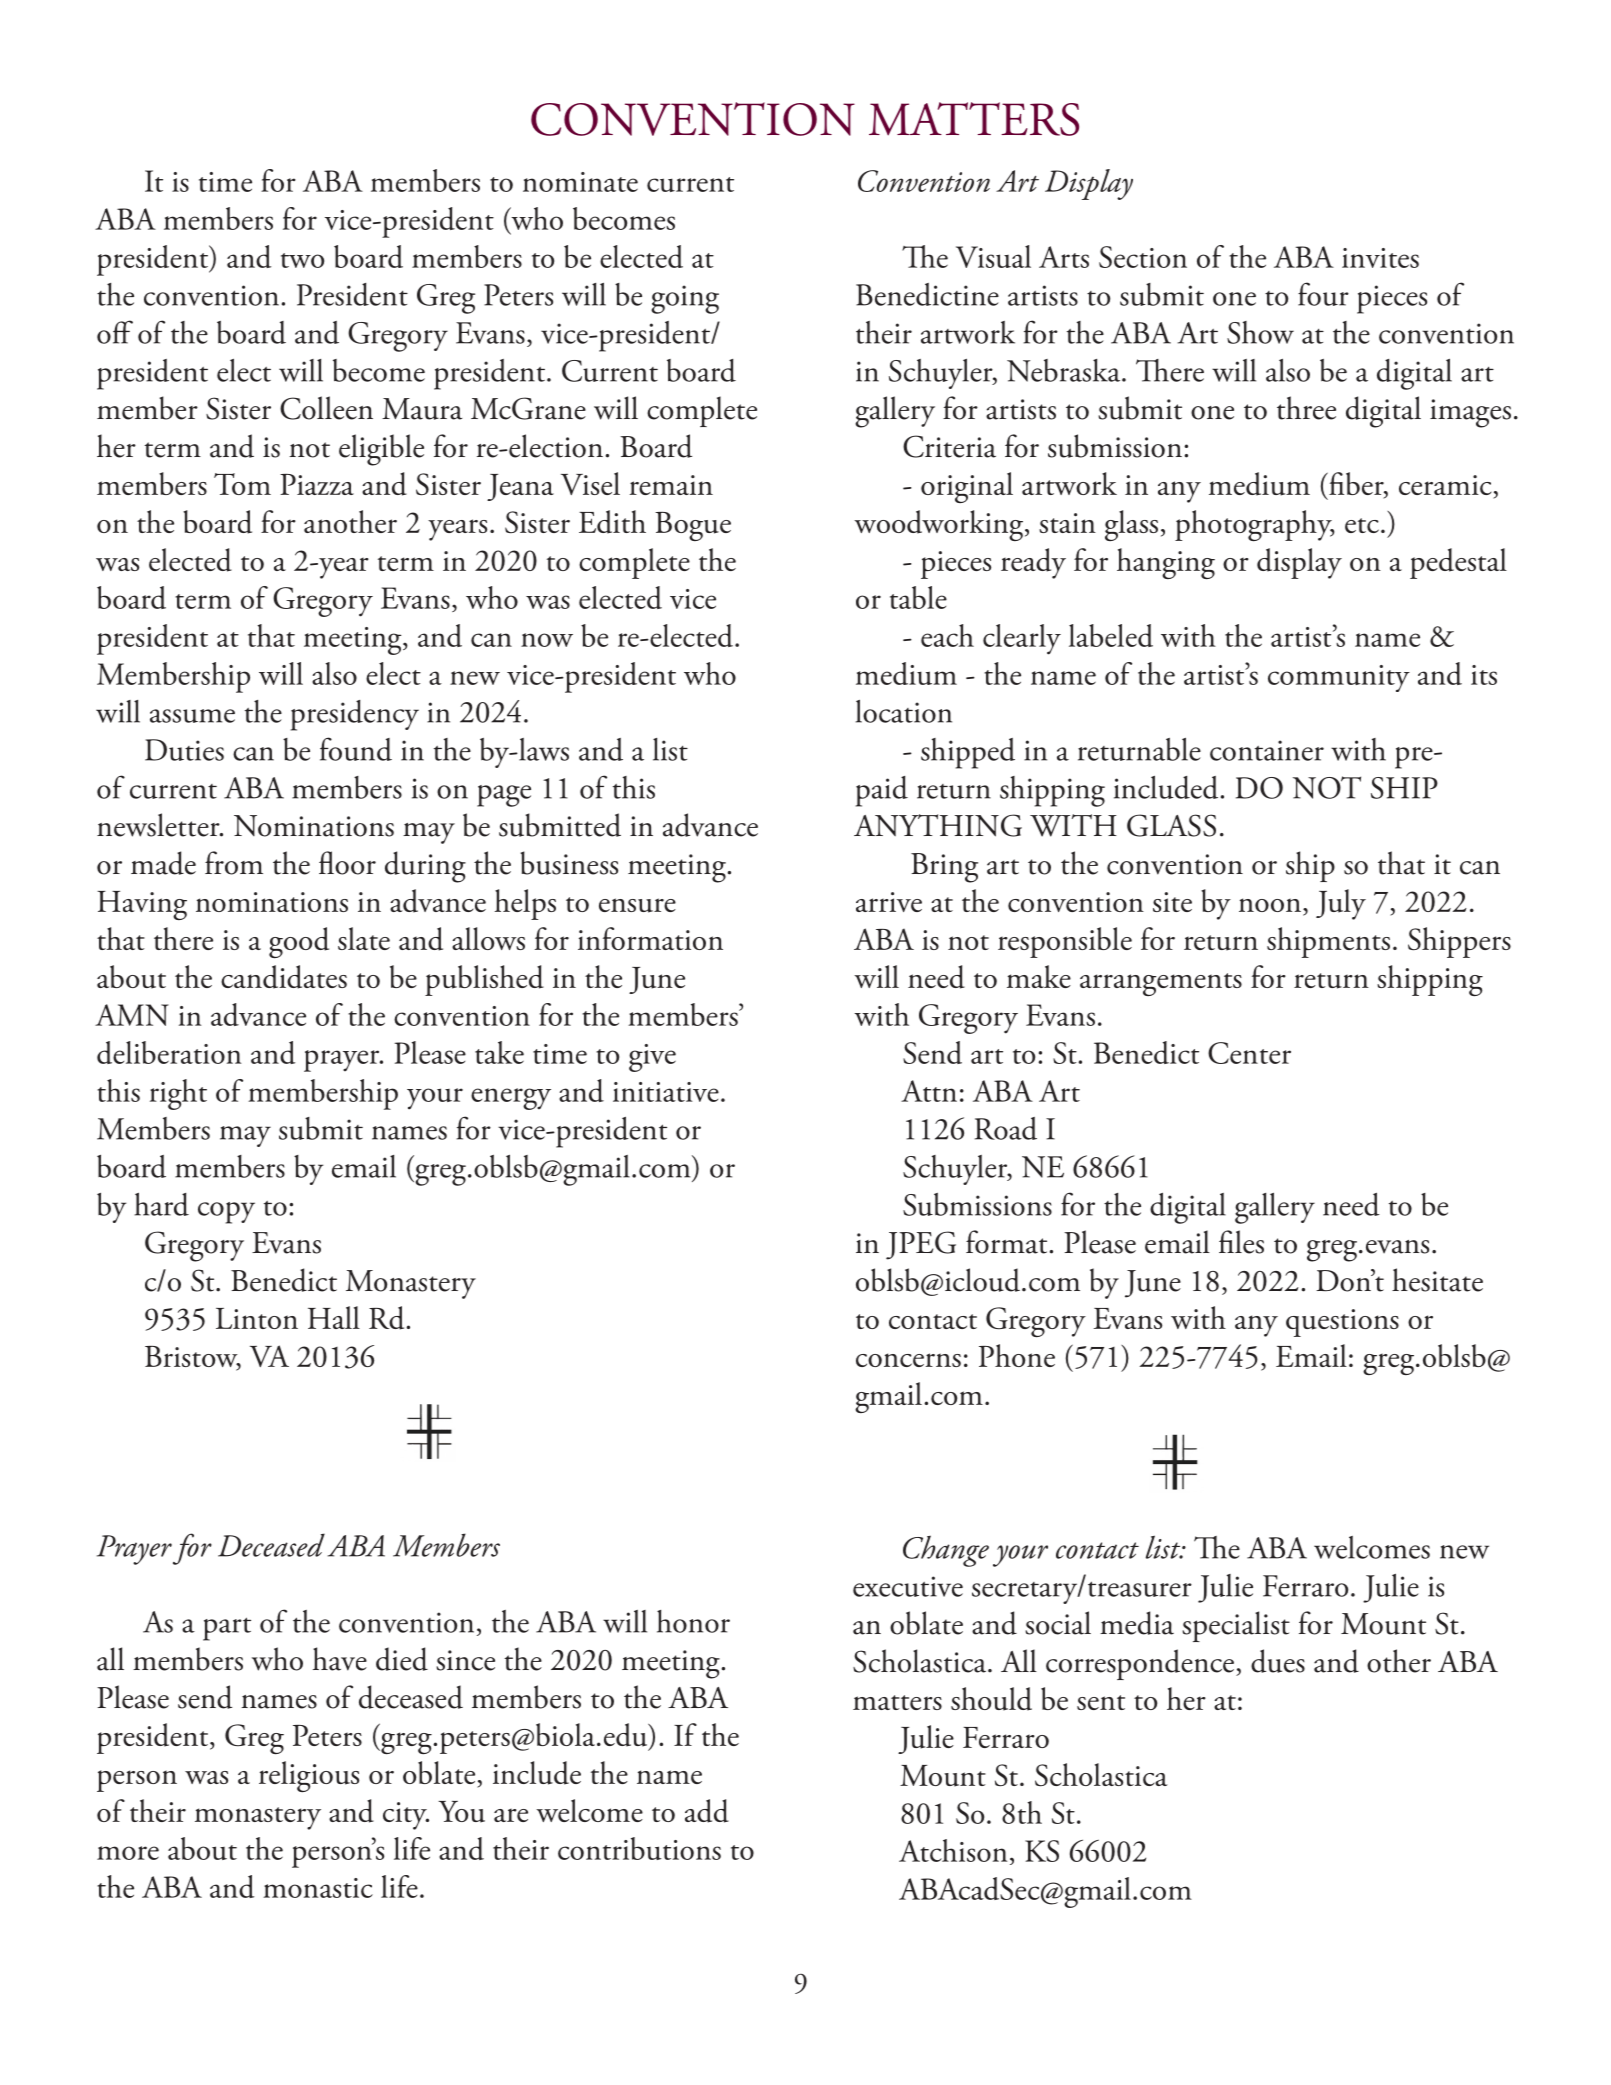 This page has width=1611, height=2085. What do you see at coordinates (1278, 1661) in the page?
I see `dues` at bounding box center [1278, 1661].
